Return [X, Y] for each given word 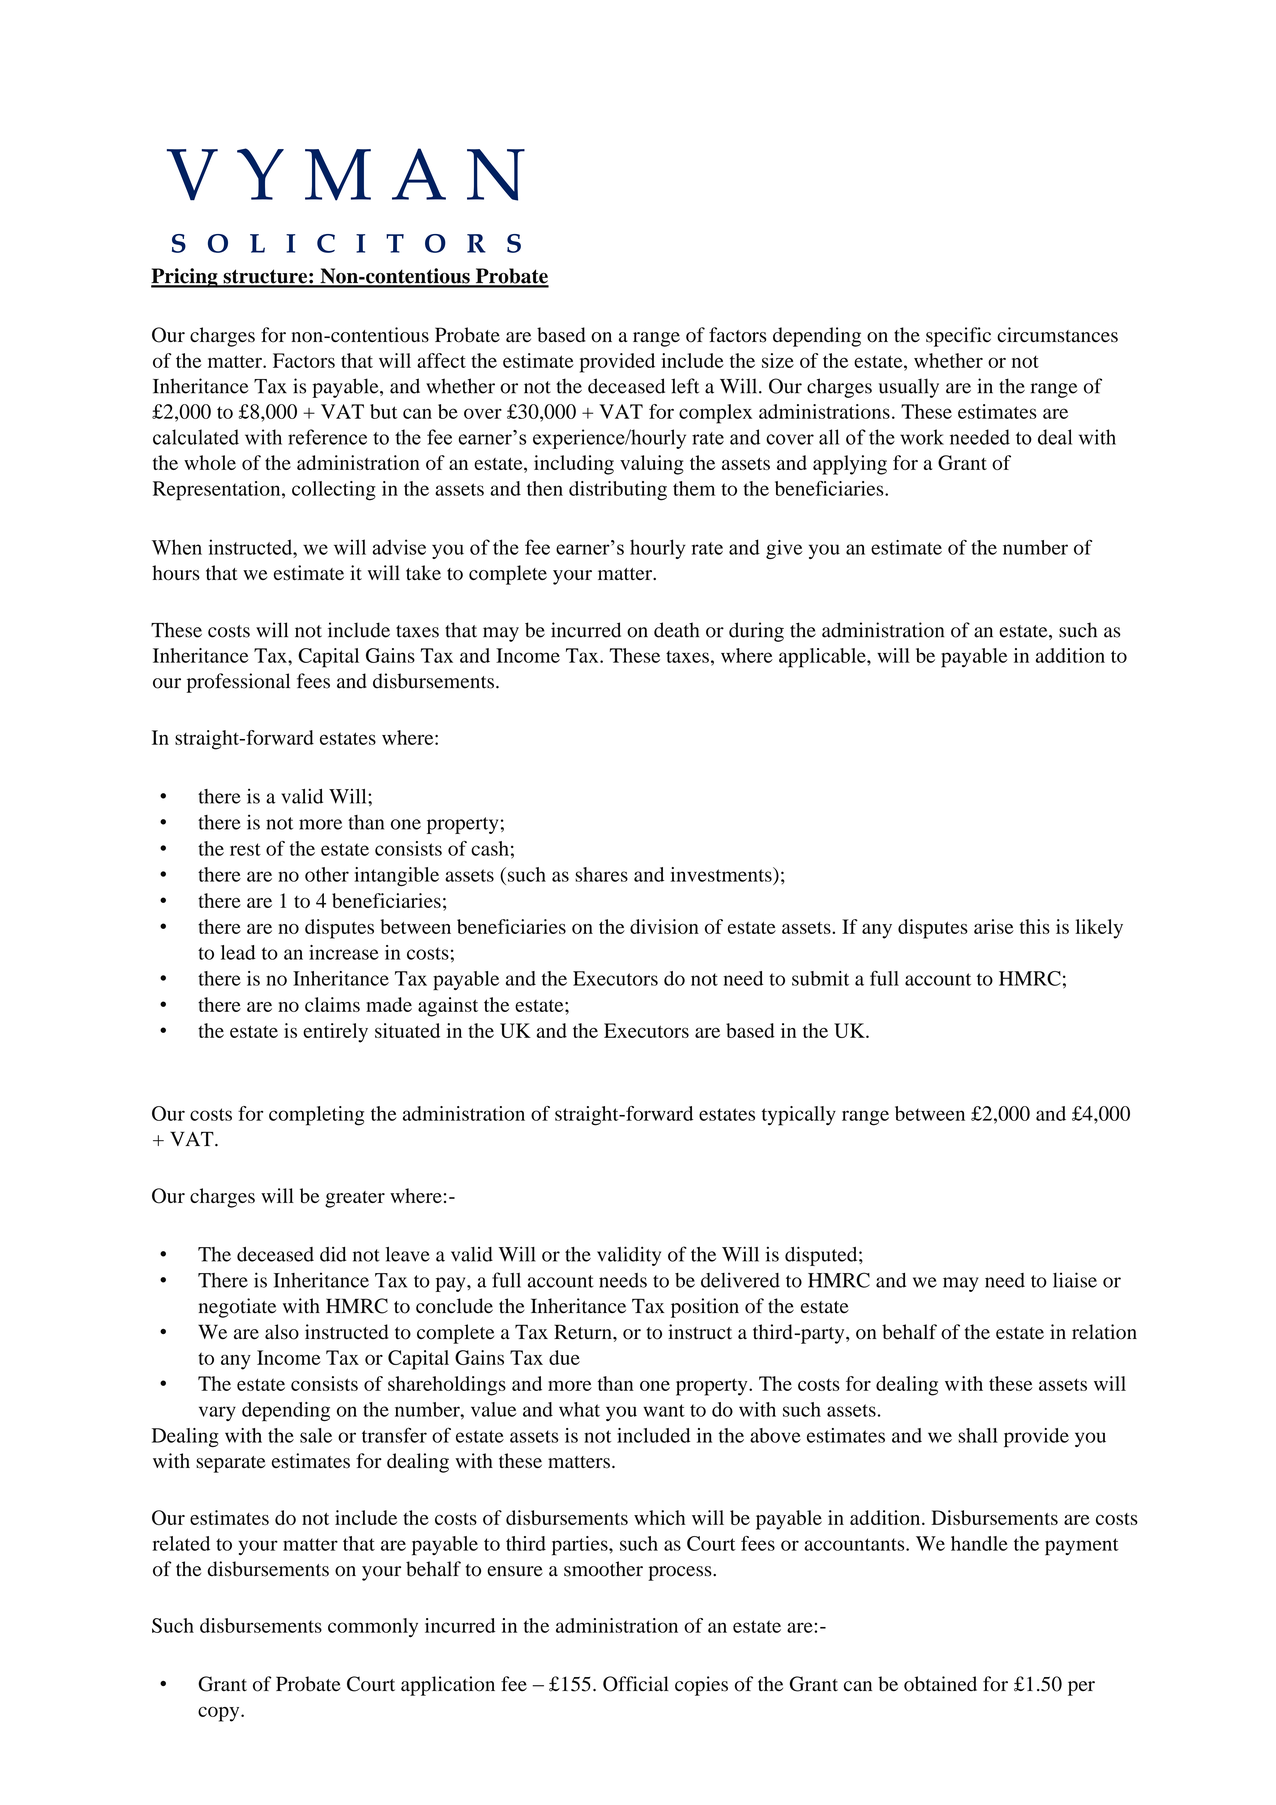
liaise [1075, 1280]
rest [245, 849]
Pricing [185, 278]
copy [220, 1714]
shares [601, 874]
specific [958, 337]
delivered [740, 1280]
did [333, 1254]
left [685, 386]
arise [994, 926]
